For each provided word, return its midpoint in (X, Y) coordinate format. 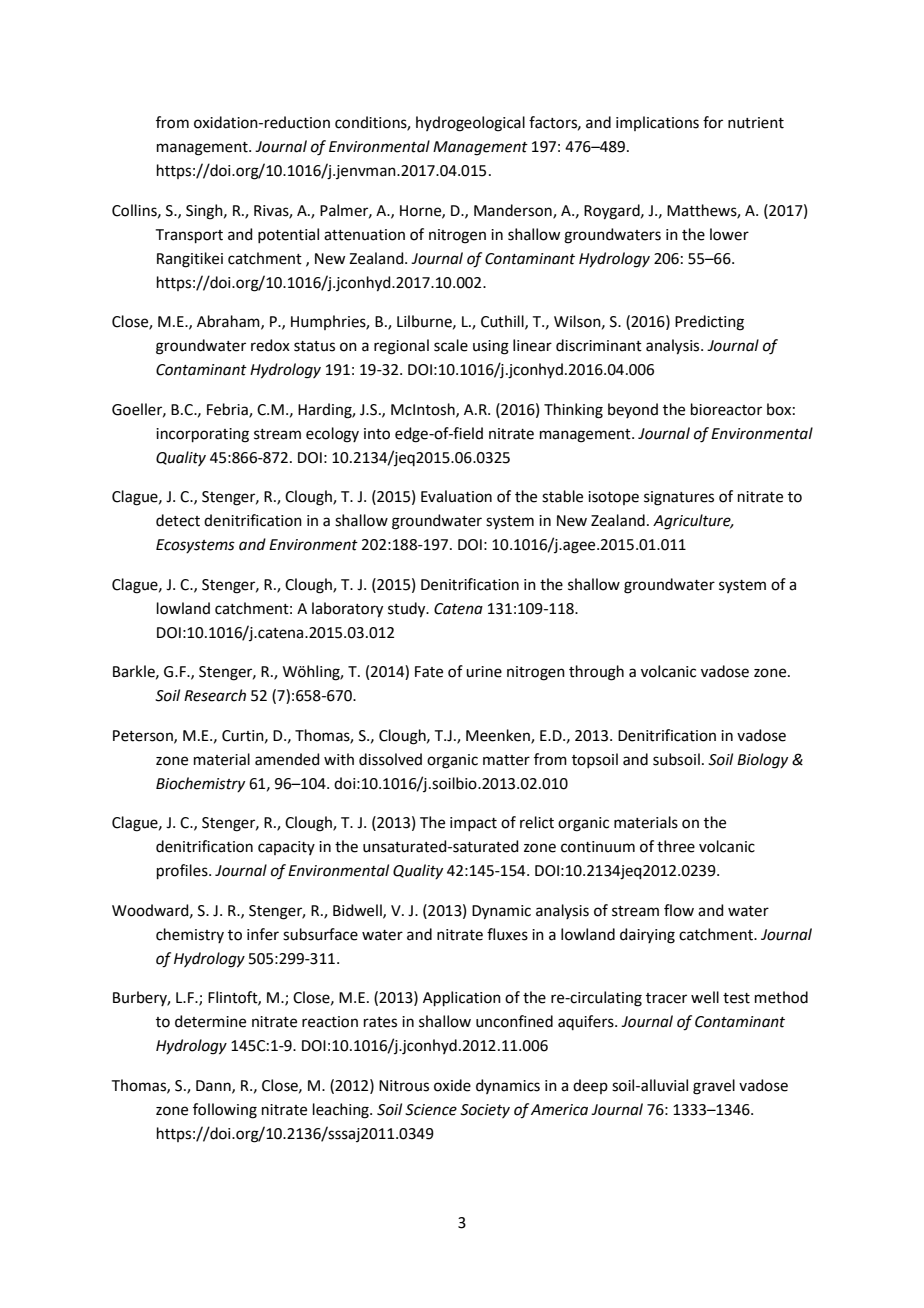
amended (287, 759)
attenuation (364, 235)
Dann (214, 1086)
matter (506, 760)
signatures (679, 498)
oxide (452, 1085)
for (713, 122)
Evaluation (456, 496)
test (736, 998)
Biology (762, 761)
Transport (189, 236)
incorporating (202, 435)
